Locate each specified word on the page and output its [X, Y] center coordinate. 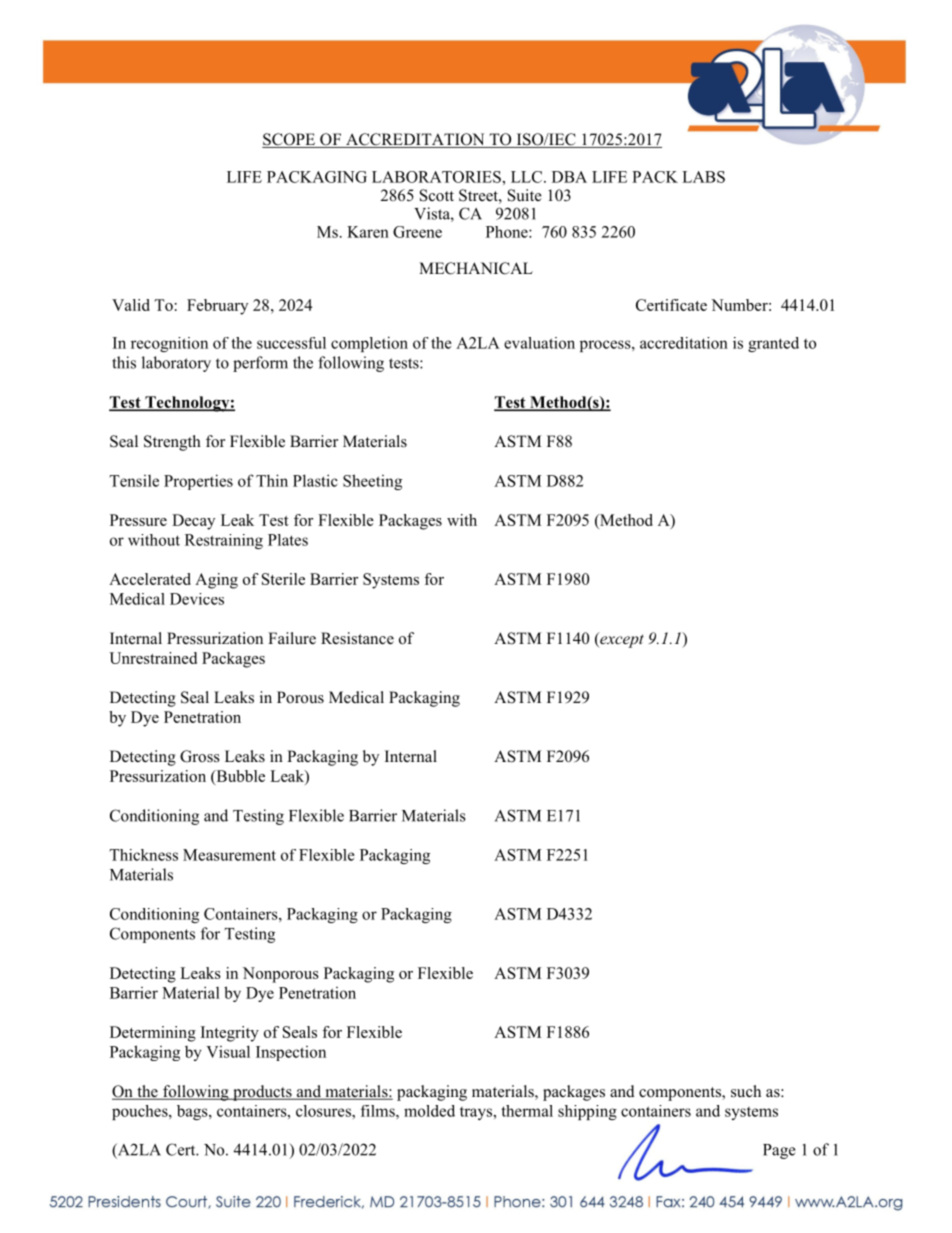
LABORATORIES [437, 177]
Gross [200, 756]
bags [193, 1112]
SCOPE [290, 140]
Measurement [229, 855]
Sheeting [372, 482]
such [746, 1091]
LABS [703, 177]
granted [773, 344]
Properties [198, 482]
